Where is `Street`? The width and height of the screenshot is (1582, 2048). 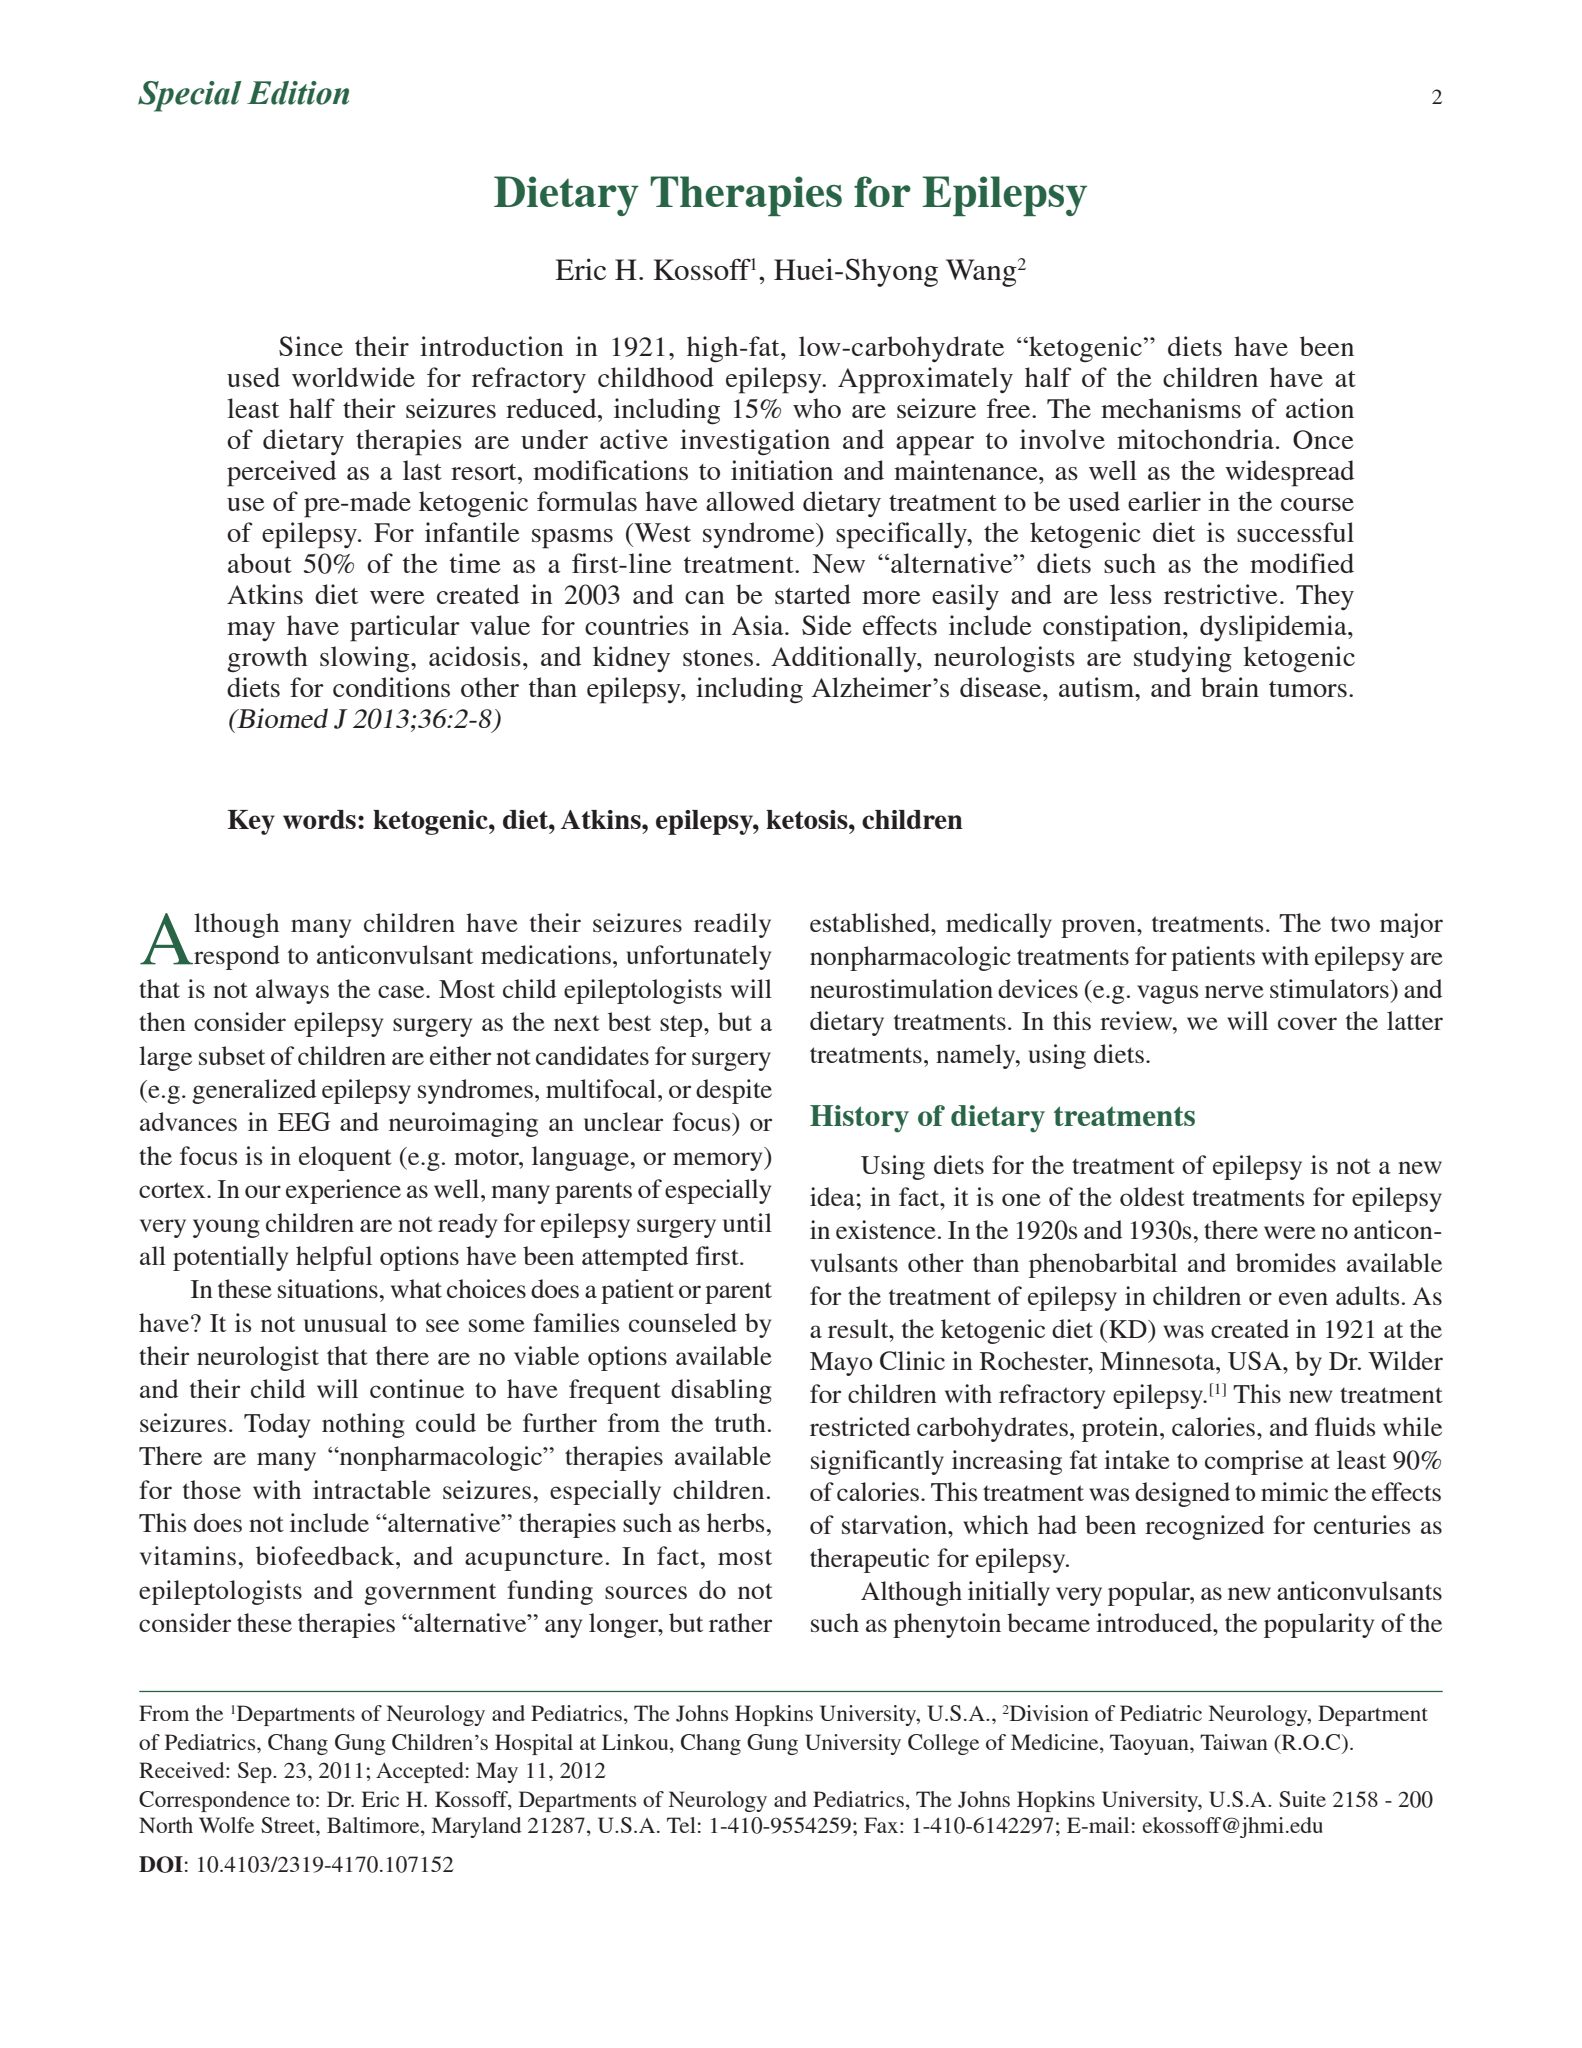
Street is located at coordinates (289, 1825).
